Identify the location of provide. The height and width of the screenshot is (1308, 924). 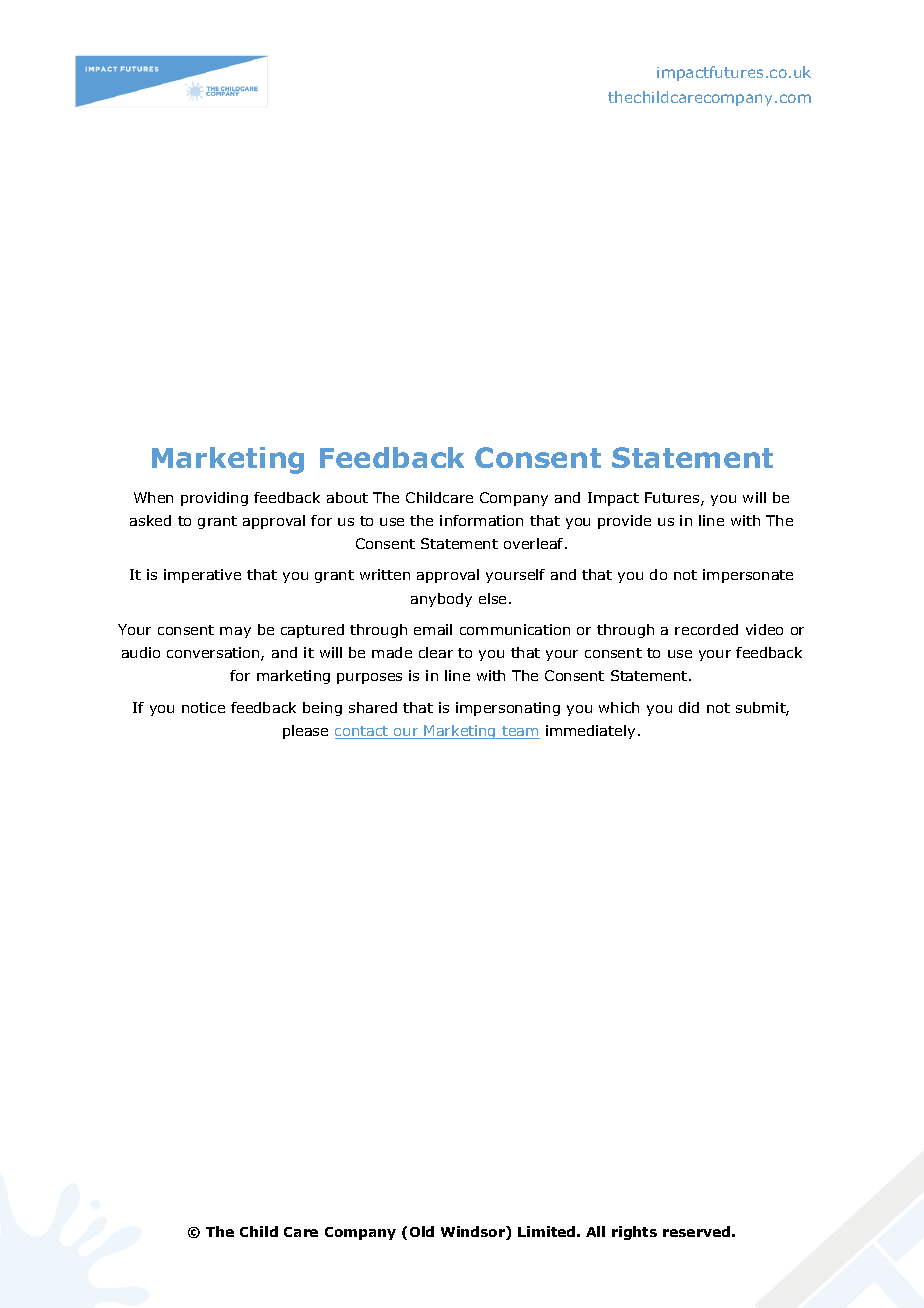
(624, 522).
